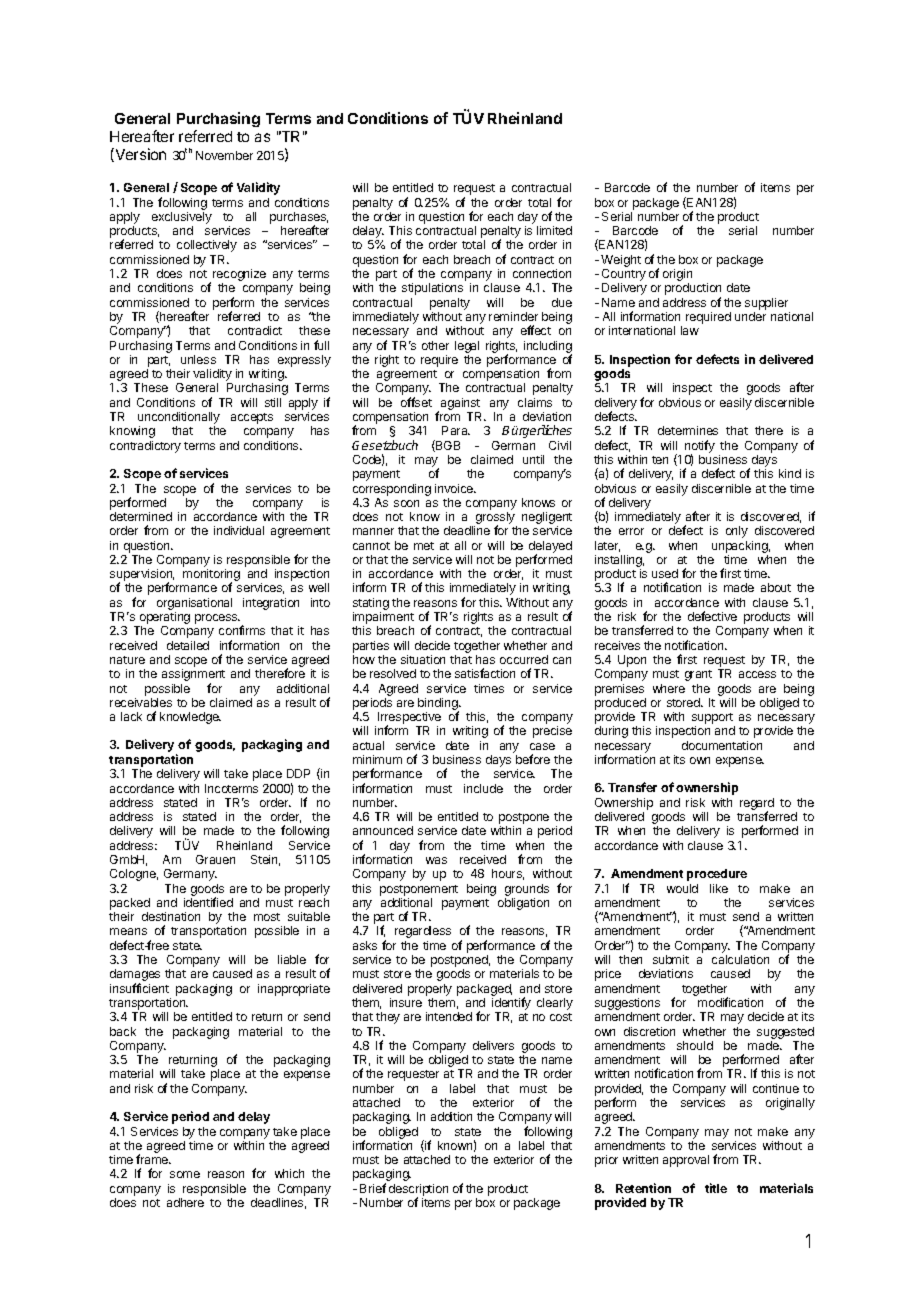 This screenshot has height=1308, width=924. Describe the element at coordinates (239, 530) in the screenshot. I see `individual` at that location.
